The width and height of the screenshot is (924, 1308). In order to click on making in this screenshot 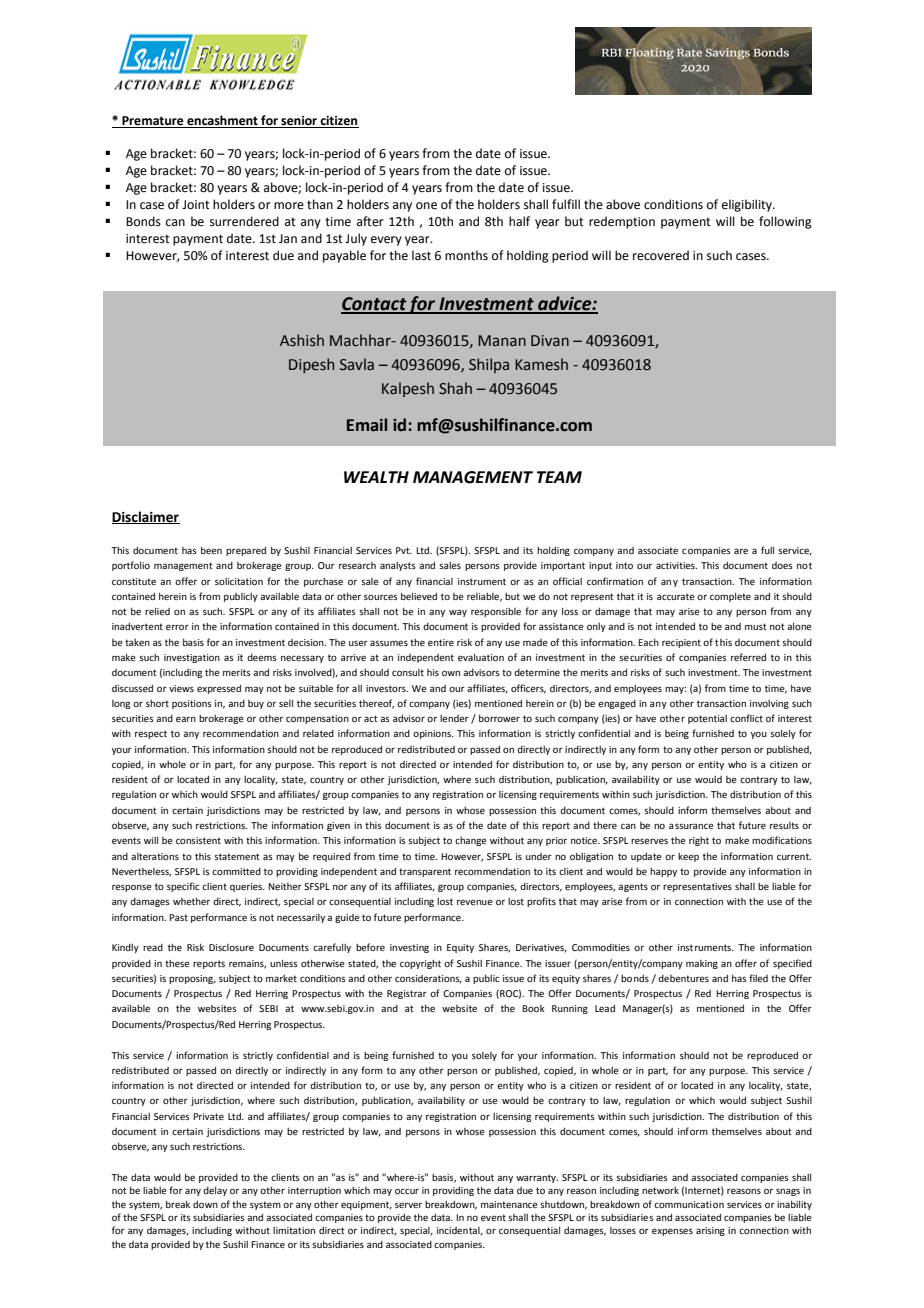, I will do `click(702, 964)`.
